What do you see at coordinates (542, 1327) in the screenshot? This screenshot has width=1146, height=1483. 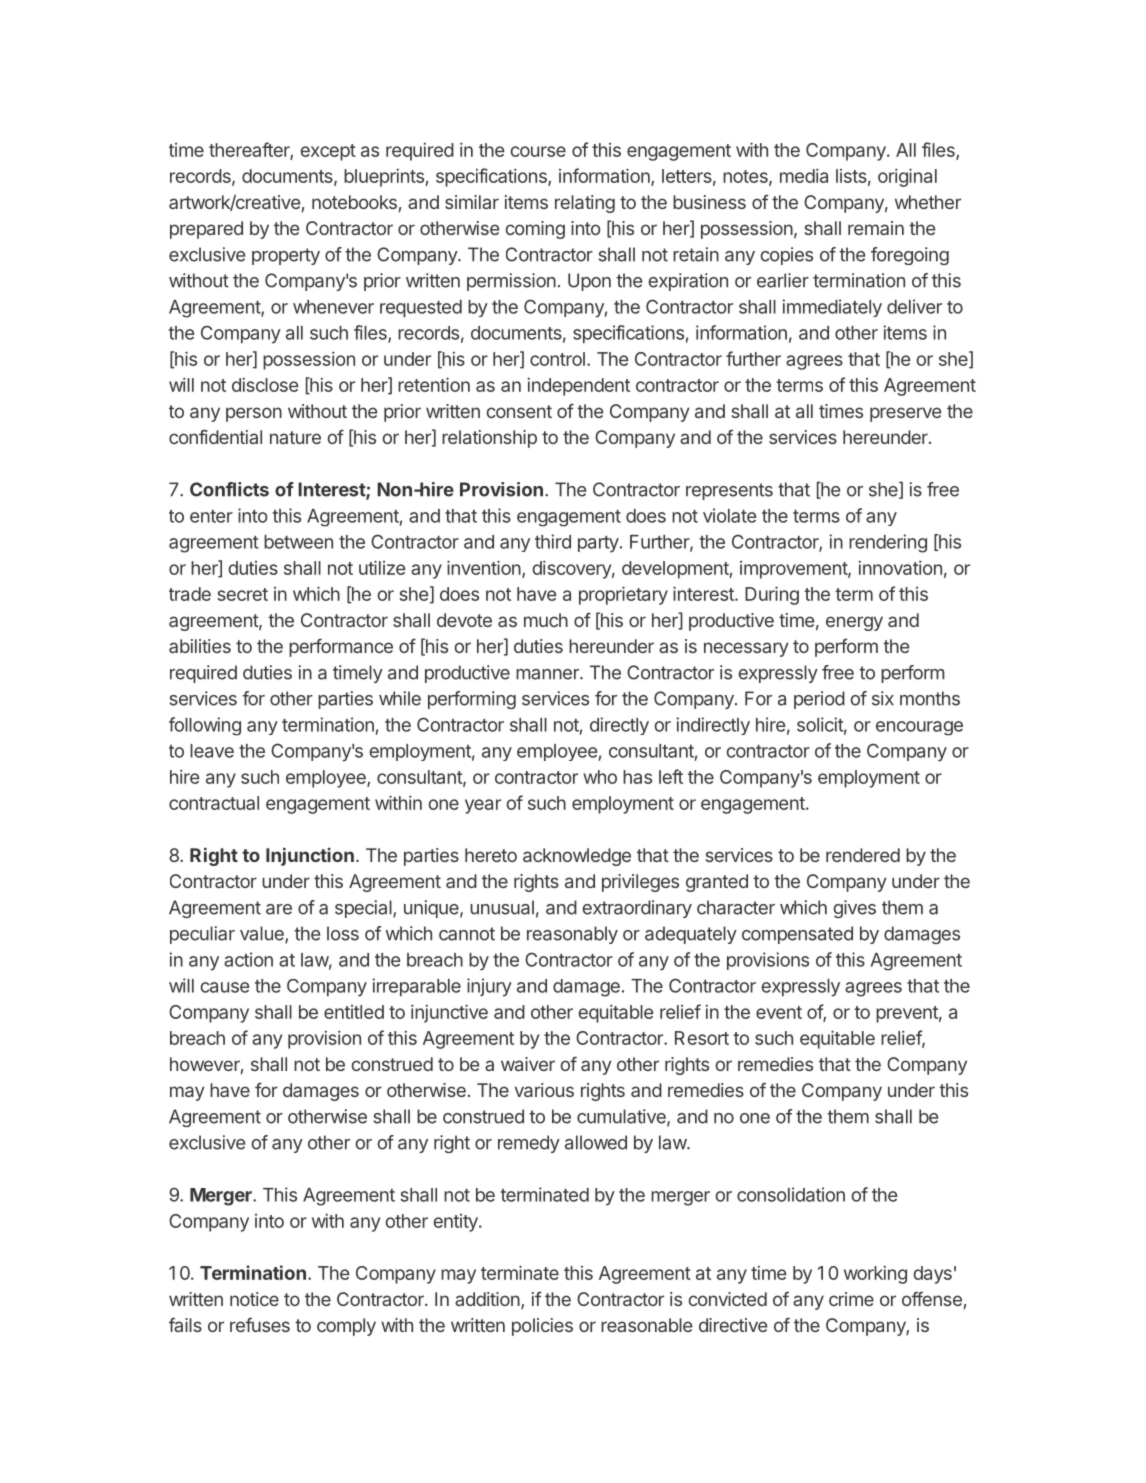 I see `policies` at bounding box center [542, 1327].
